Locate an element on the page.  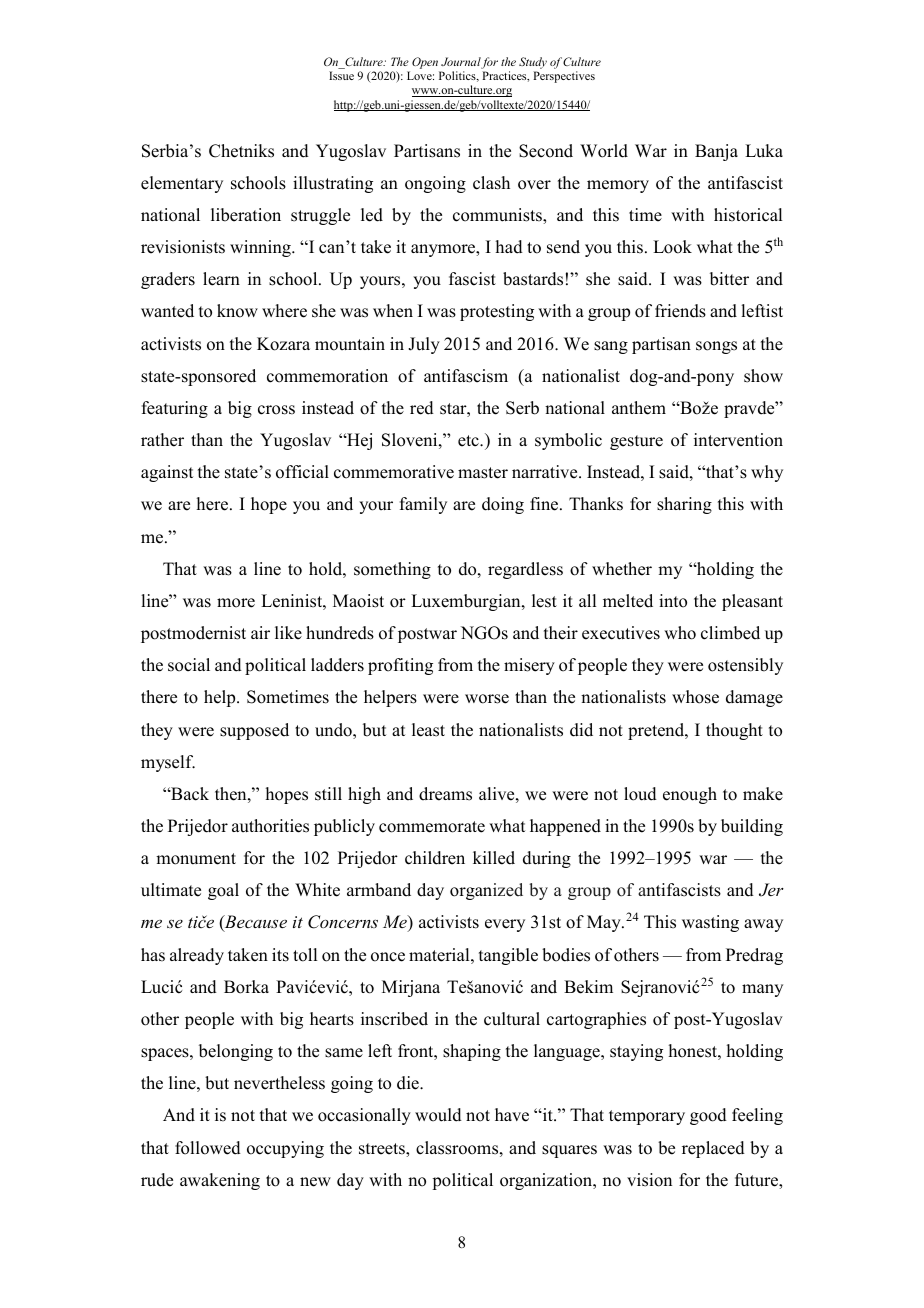
wasting is located at coordinates (710, 923).
